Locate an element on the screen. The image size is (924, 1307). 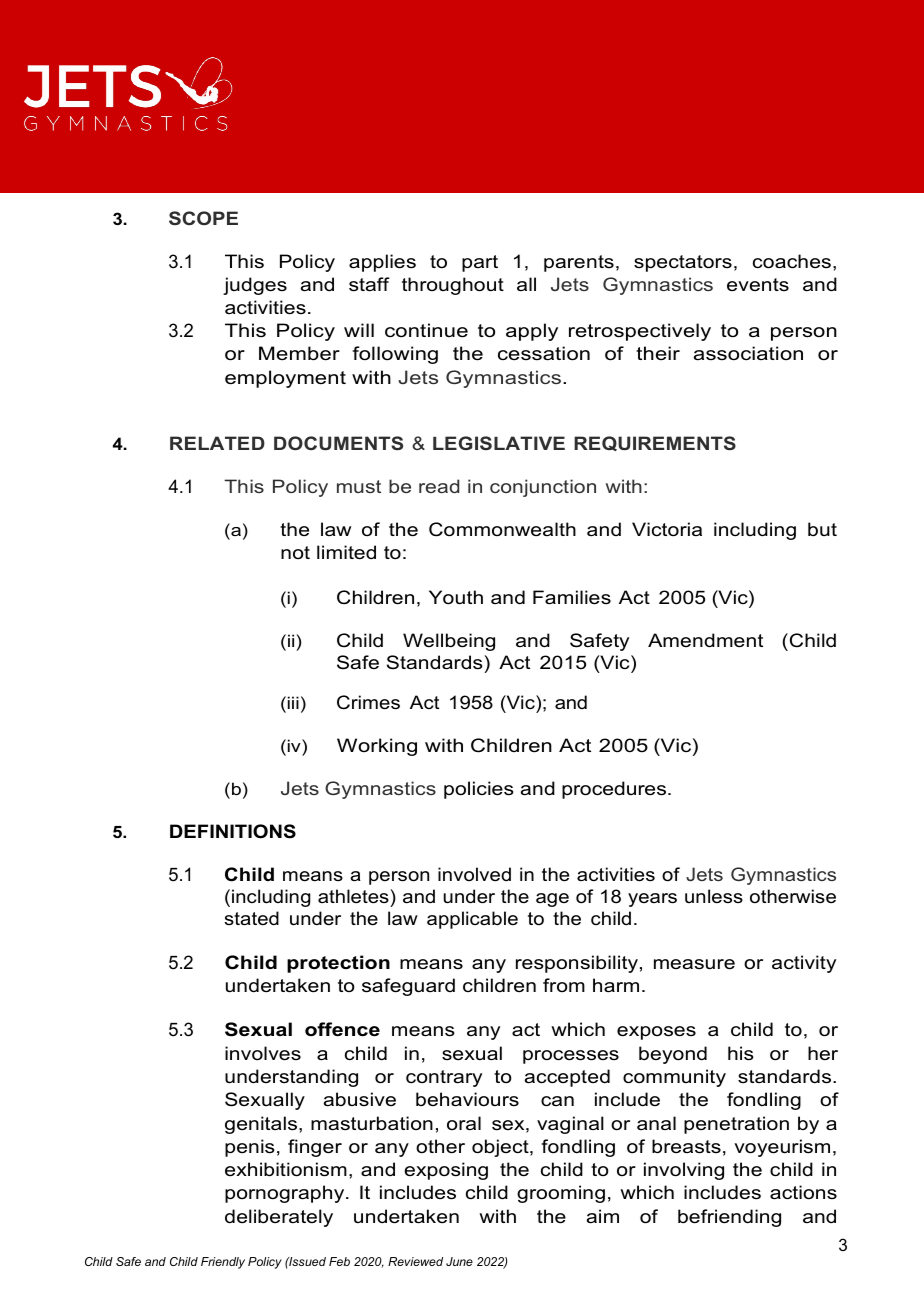
events is located at coordinates (758, 284).
